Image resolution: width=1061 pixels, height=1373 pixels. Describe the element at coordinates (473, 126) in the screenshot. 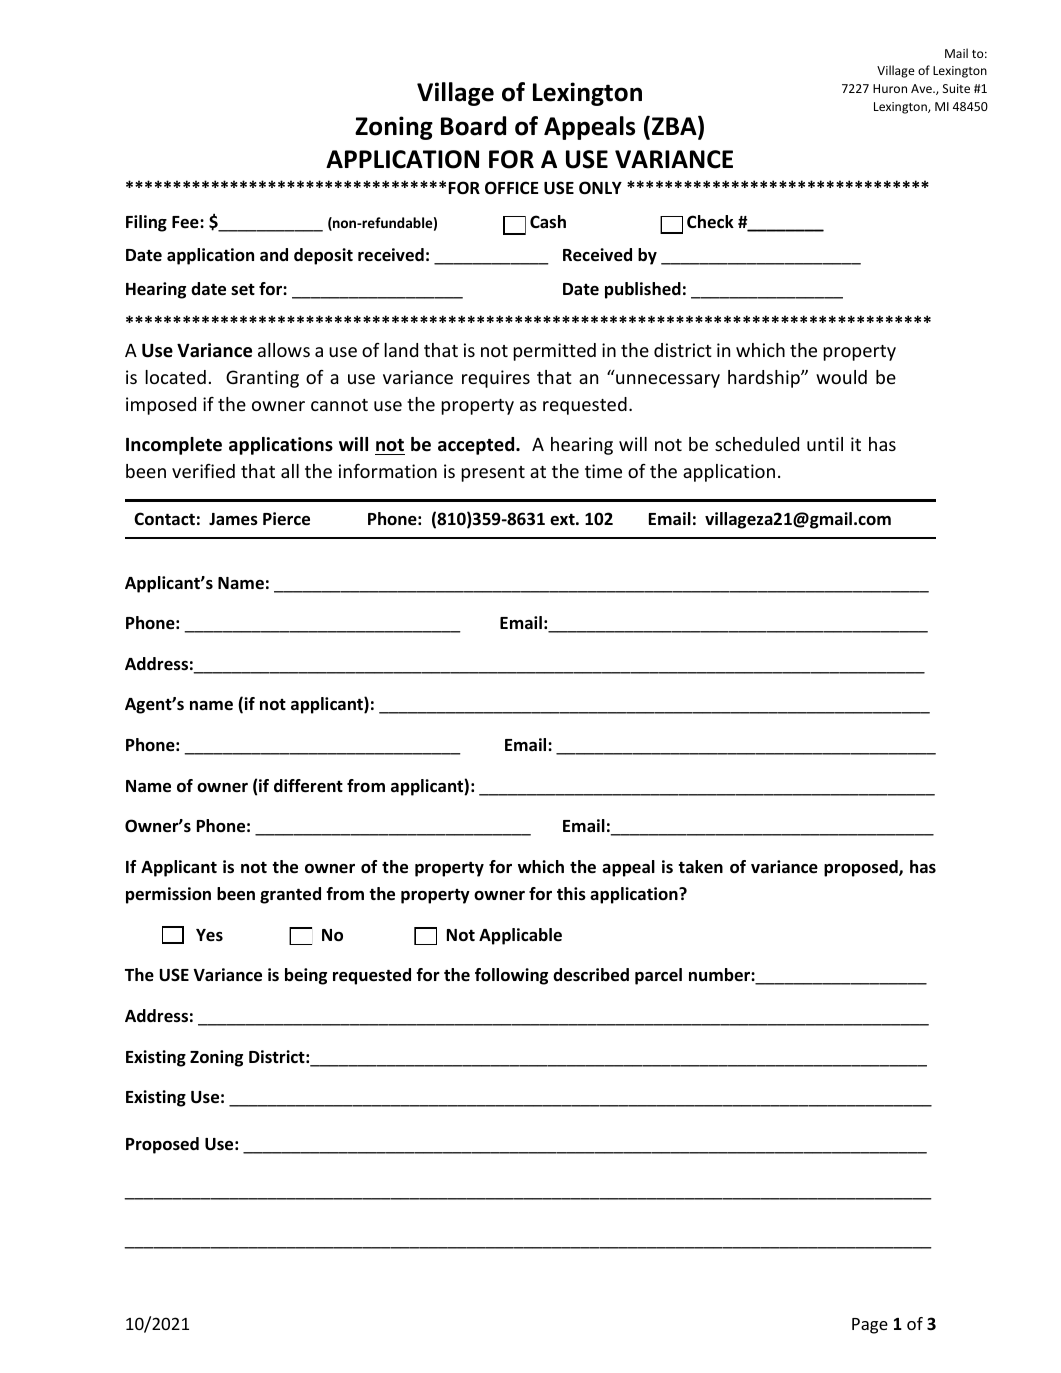

I see `Board` at that location.
